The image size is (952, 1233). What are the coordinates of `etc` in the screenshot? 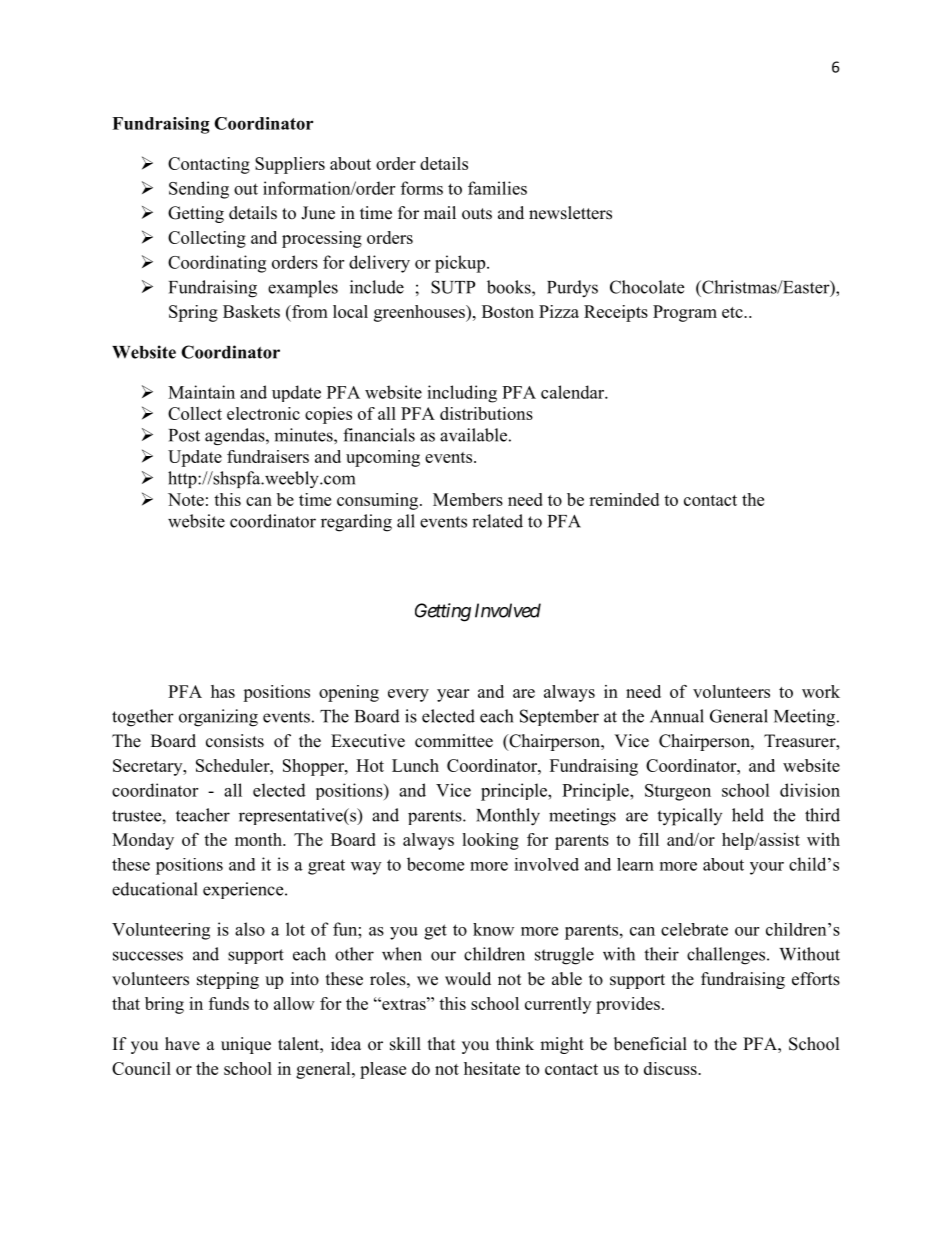 It's located at (733, 312).
